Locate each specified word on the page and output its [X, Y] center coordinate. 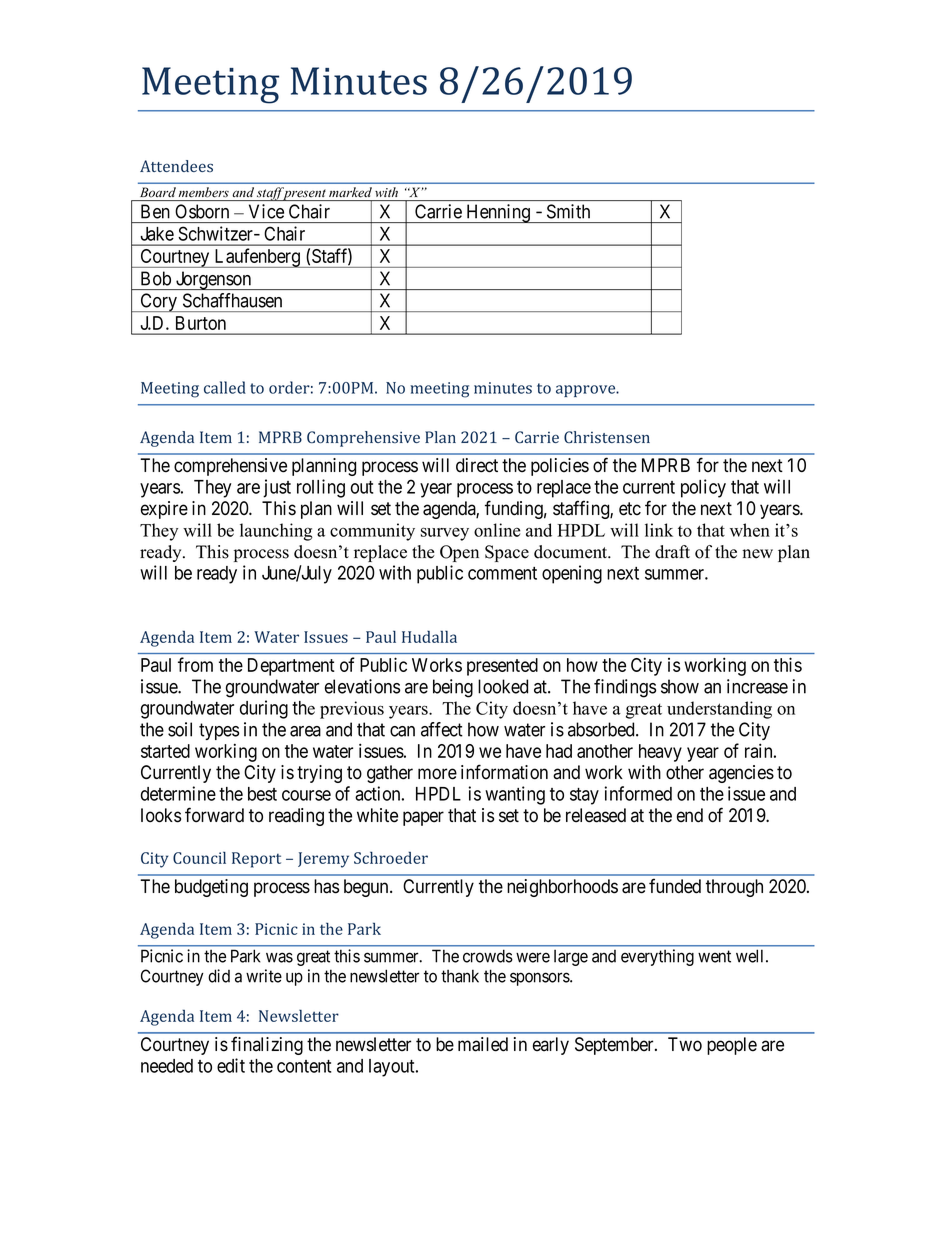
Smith [568, 211]
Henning [498, 213]
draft [672, 552]
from [195, 664]
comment [502, 573]
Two [685, 1044]
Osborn [202, 211]
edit [231, 1065]
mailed [483, 1044]
